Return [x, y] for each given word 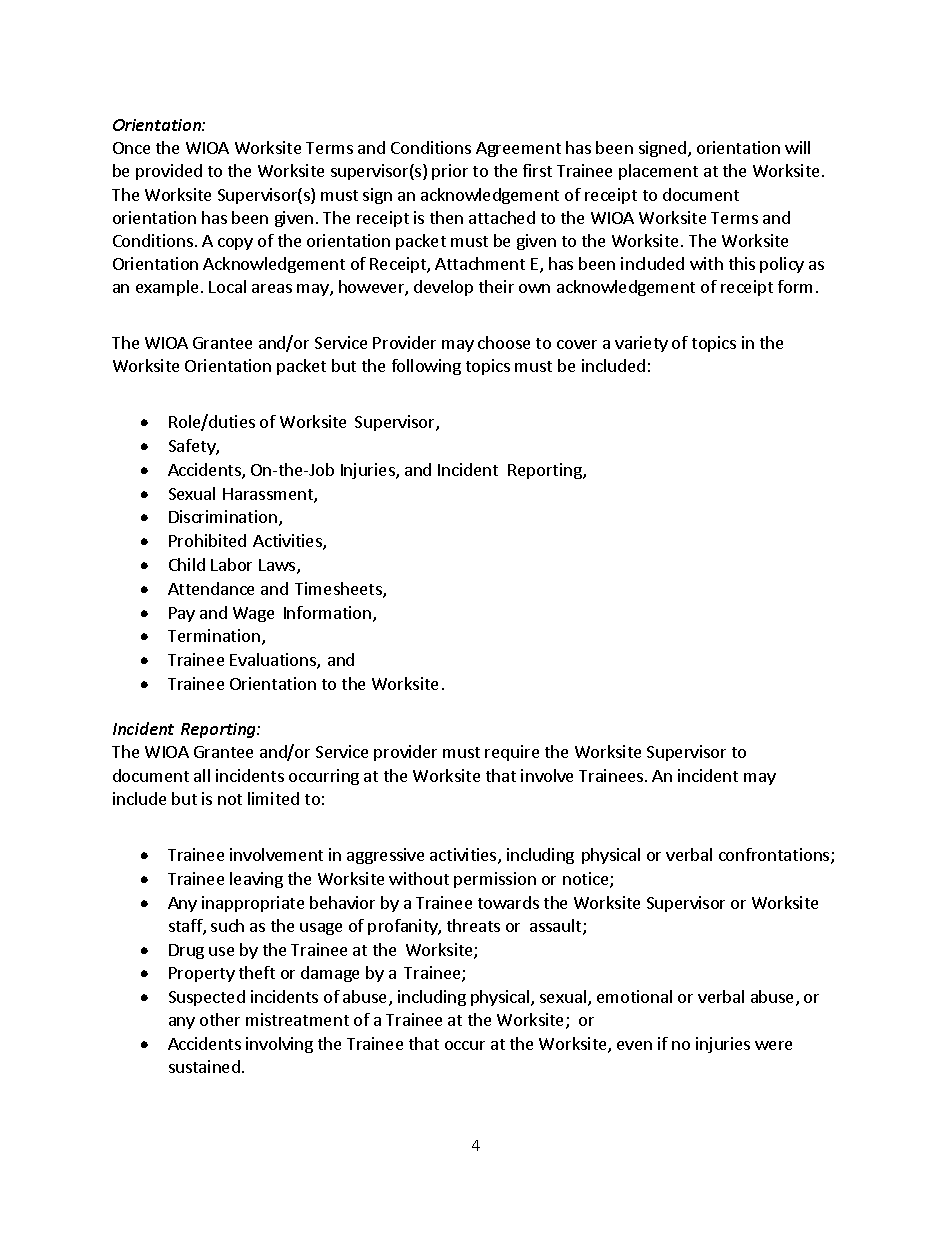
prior [450, 172]
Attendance [211, 588]
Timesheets [339, 590]
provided [169, 172]
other [220, 1019]
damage [330, 974]
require [512, 753]
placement [658, 172]
